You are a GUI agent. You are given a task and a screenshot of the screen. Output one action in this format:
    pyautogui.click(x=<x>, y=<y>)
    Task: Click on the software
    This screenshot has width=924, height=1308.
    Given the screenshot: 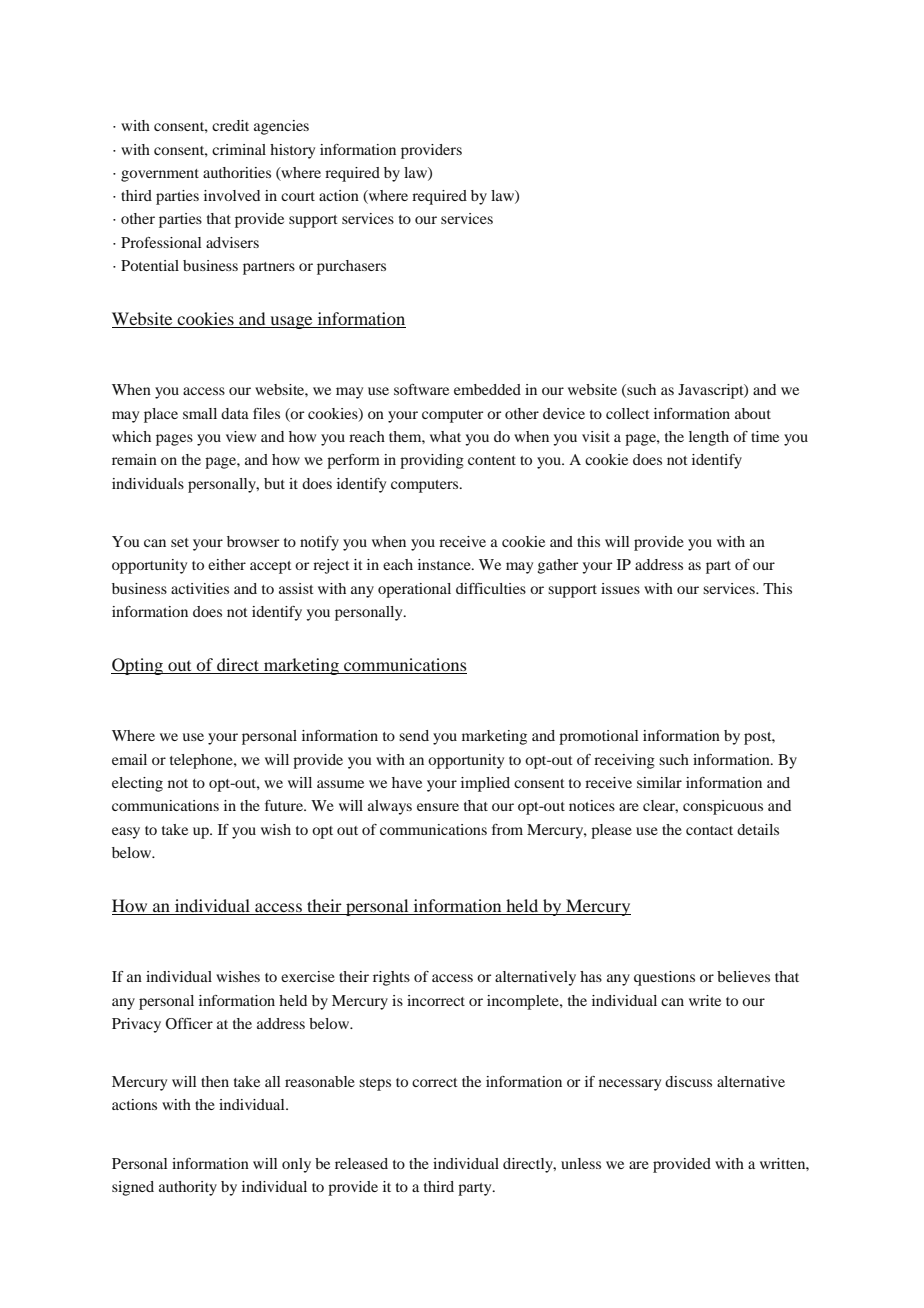 What is the action you would take?
    pyautogui.click(x=421, y=389)
